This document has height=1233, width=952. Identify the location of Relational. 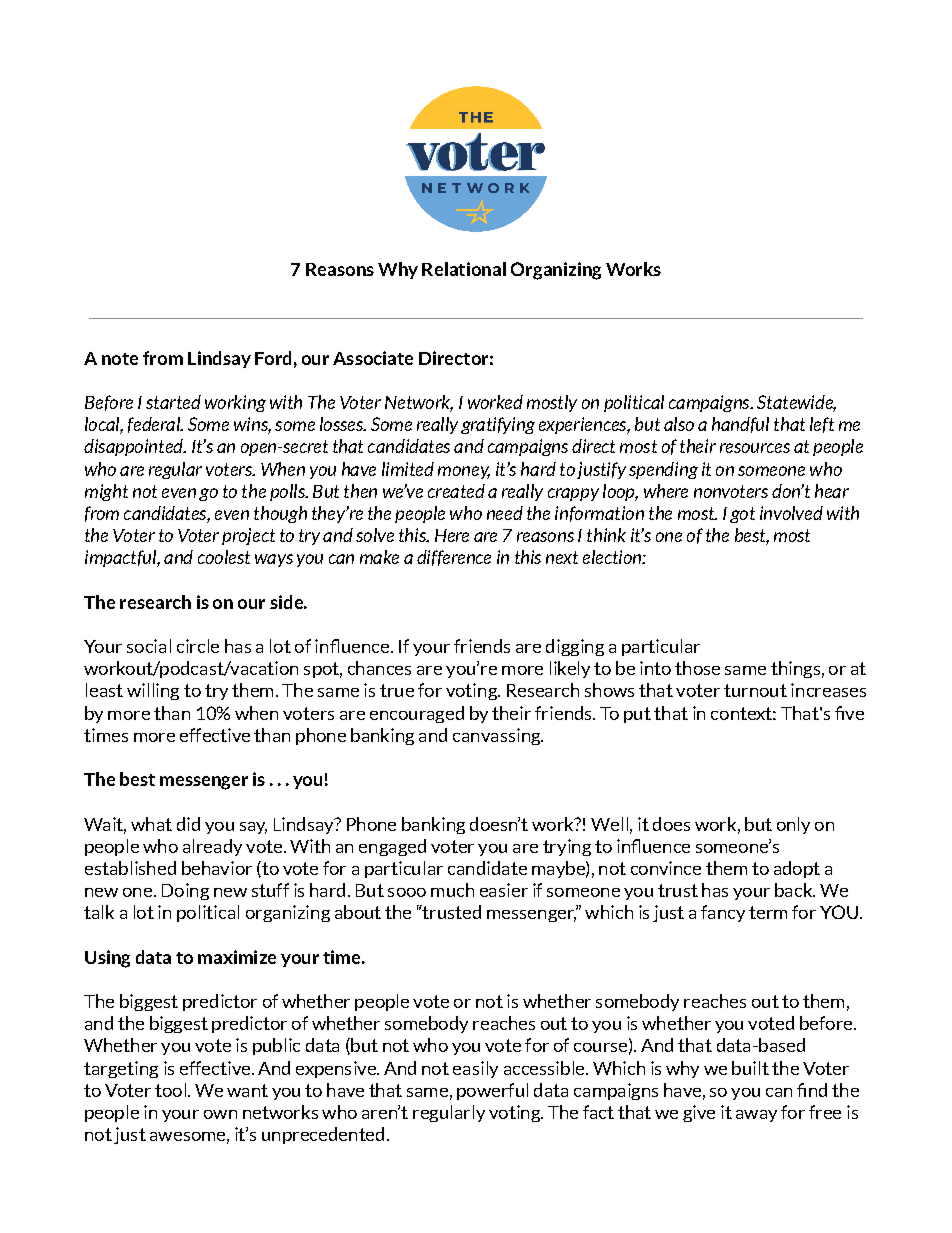
(464, 269).
